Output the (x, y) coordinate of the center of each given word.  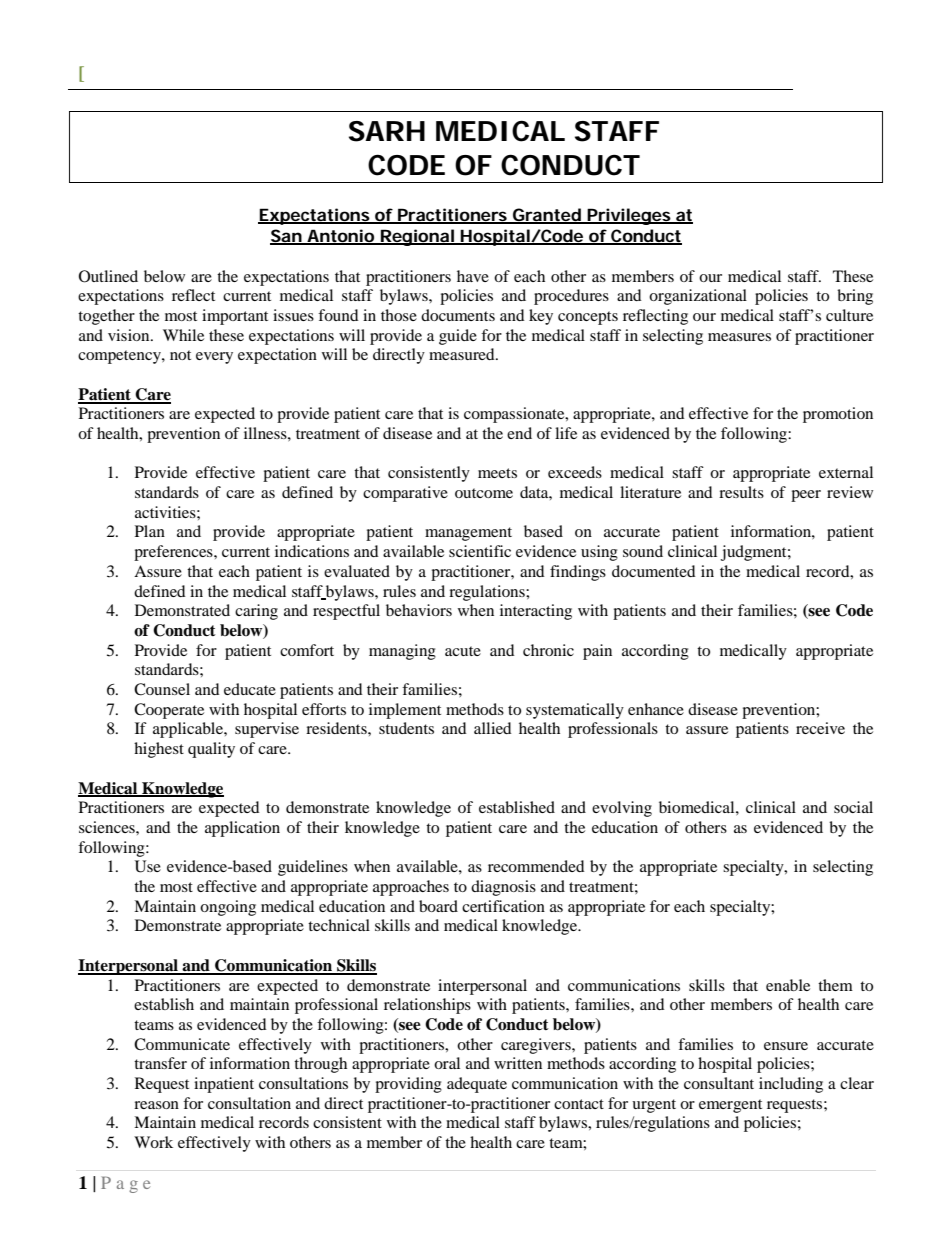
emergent (730, 1106)
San (286, 236)
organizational (698, 297)
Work (153, 1142)
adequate (477, 1085)
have (473, 276)
